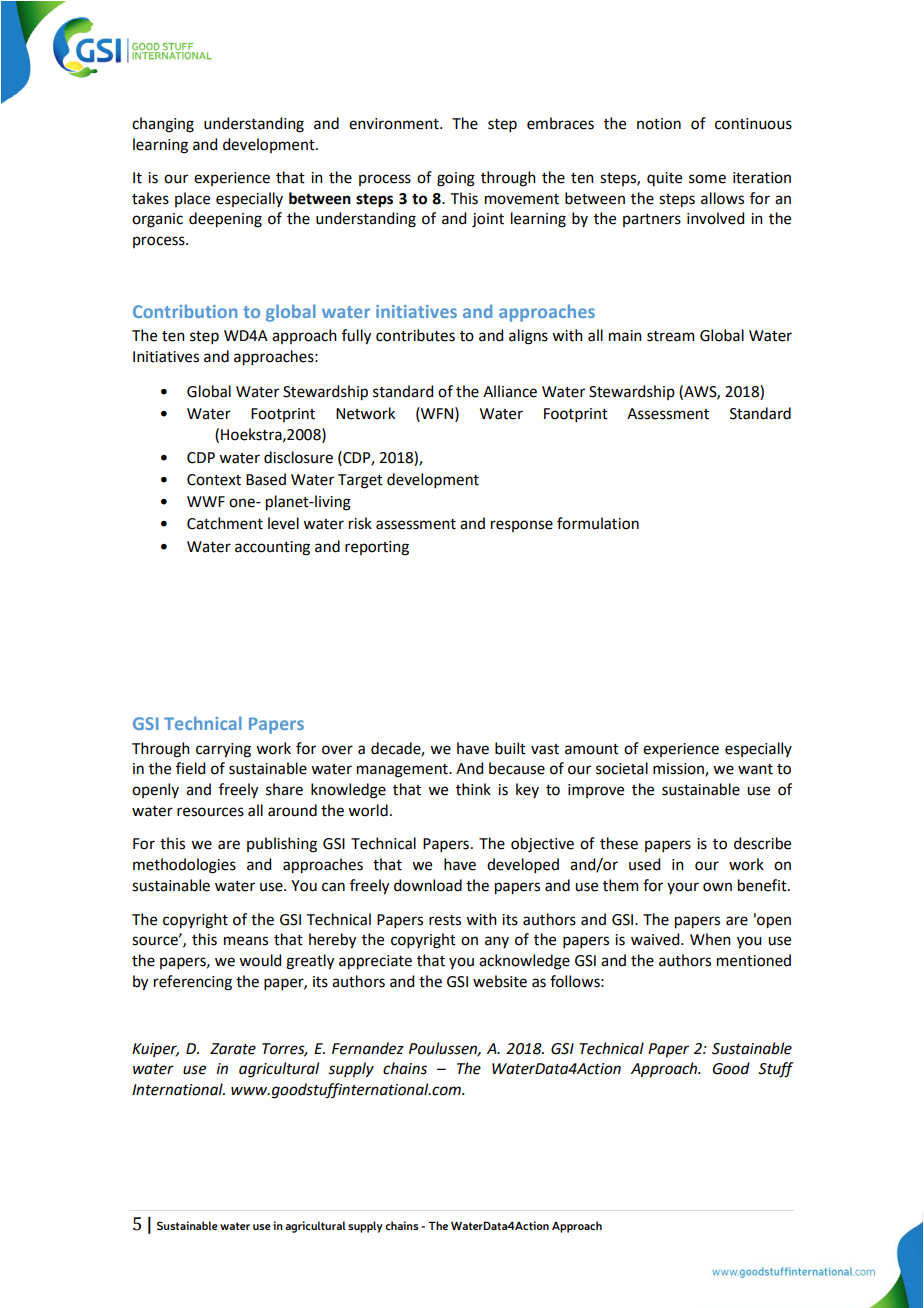  What do you see at coordinates (500, 981) in the screenshot?
I see `website` at bounding box center [500, 981].
